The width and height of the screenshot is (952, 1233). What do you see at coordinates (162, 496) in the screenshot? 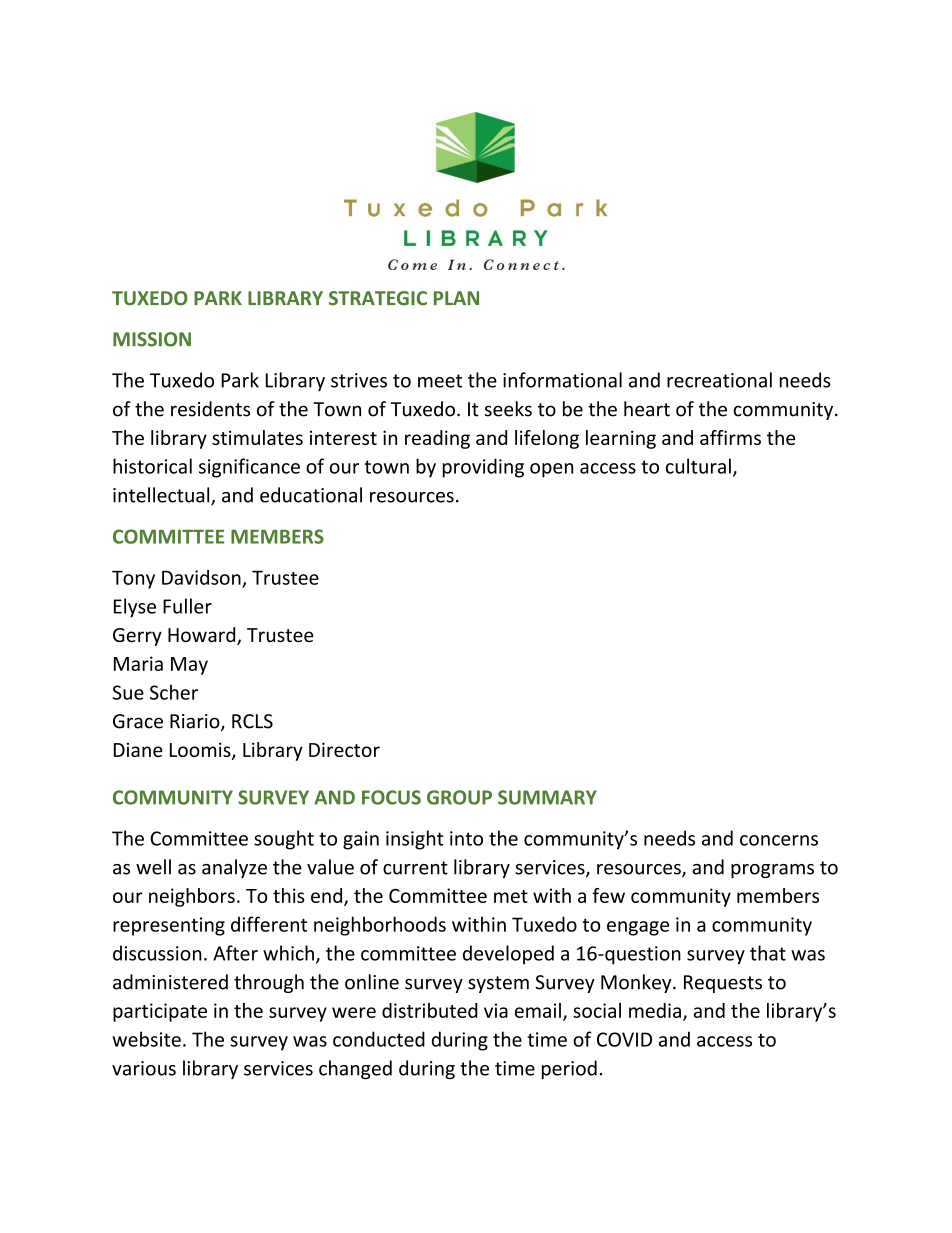
I see `intellectual` at bounding box center [162, 496].
